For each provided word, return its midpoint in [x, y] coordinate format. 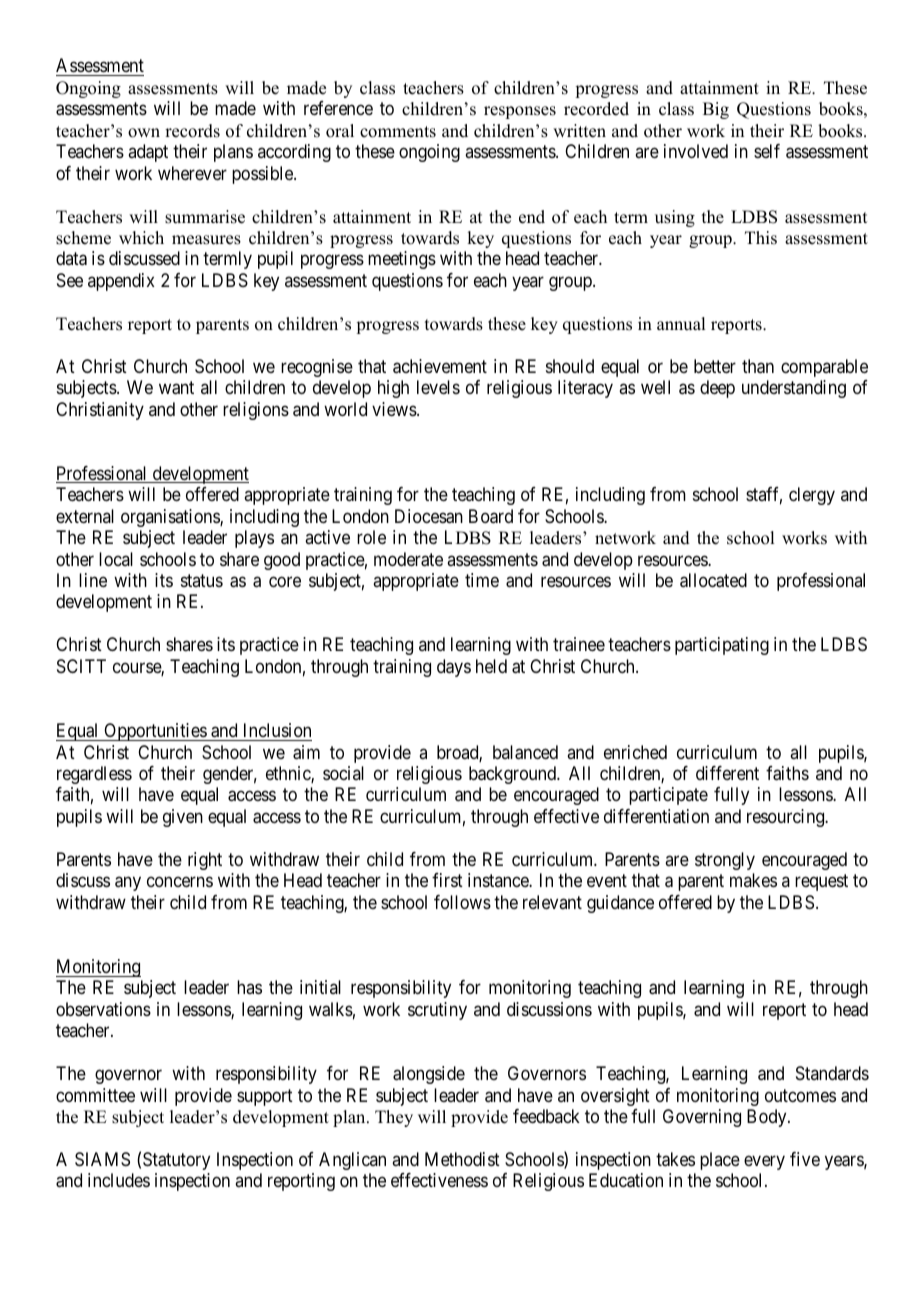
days [454, 668]
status [202, 580]
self [767, 151]
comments [398, 132]
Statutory [176, 1161]
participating [722, 646]
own [144, 133]
